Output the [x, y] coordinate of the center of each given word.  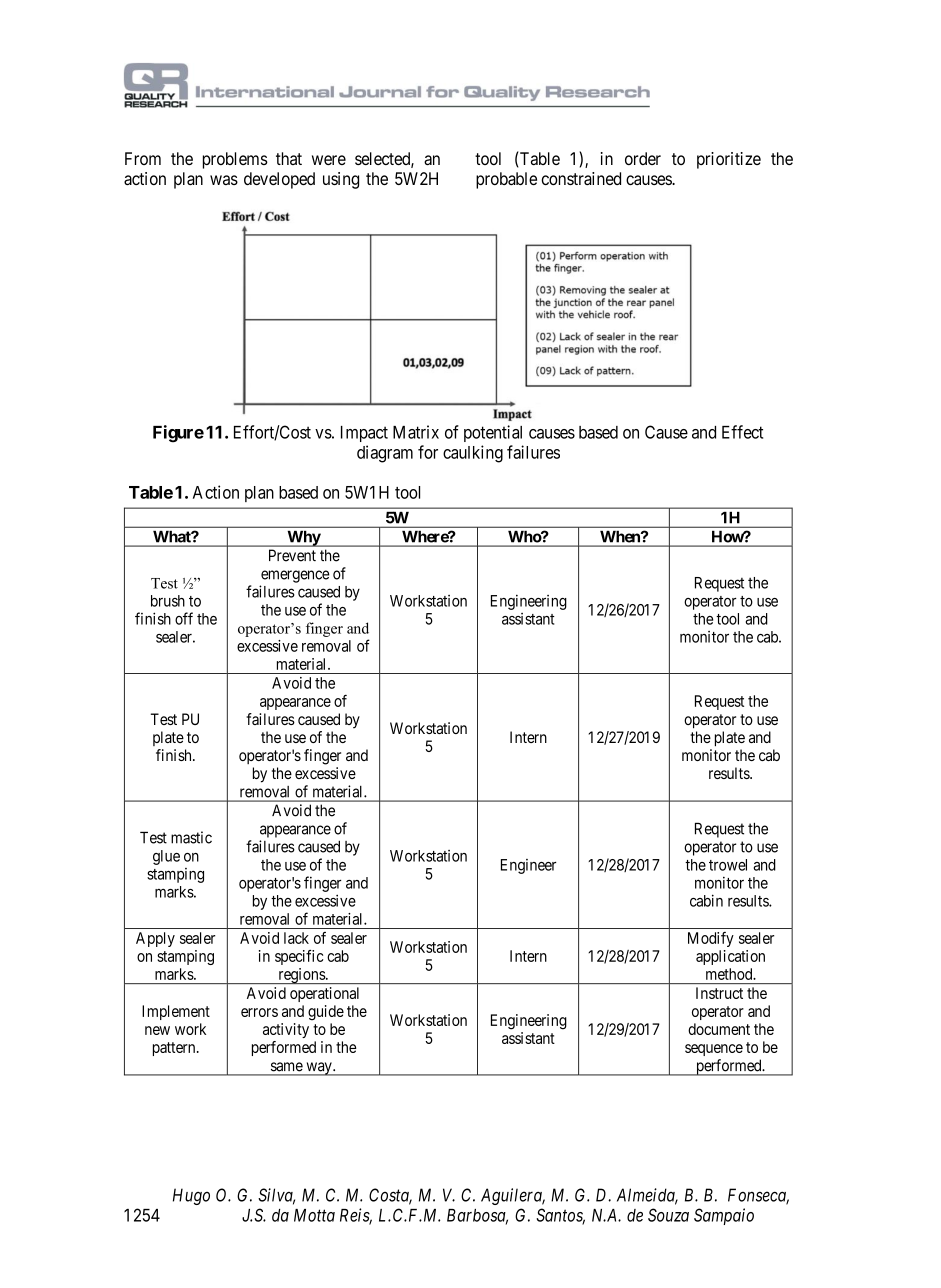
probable [506, 180]
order [643, 158]
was [224, 180]
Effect [742, 432]
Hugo [191, 1196]
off [184, 618]
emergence [295, 576]
